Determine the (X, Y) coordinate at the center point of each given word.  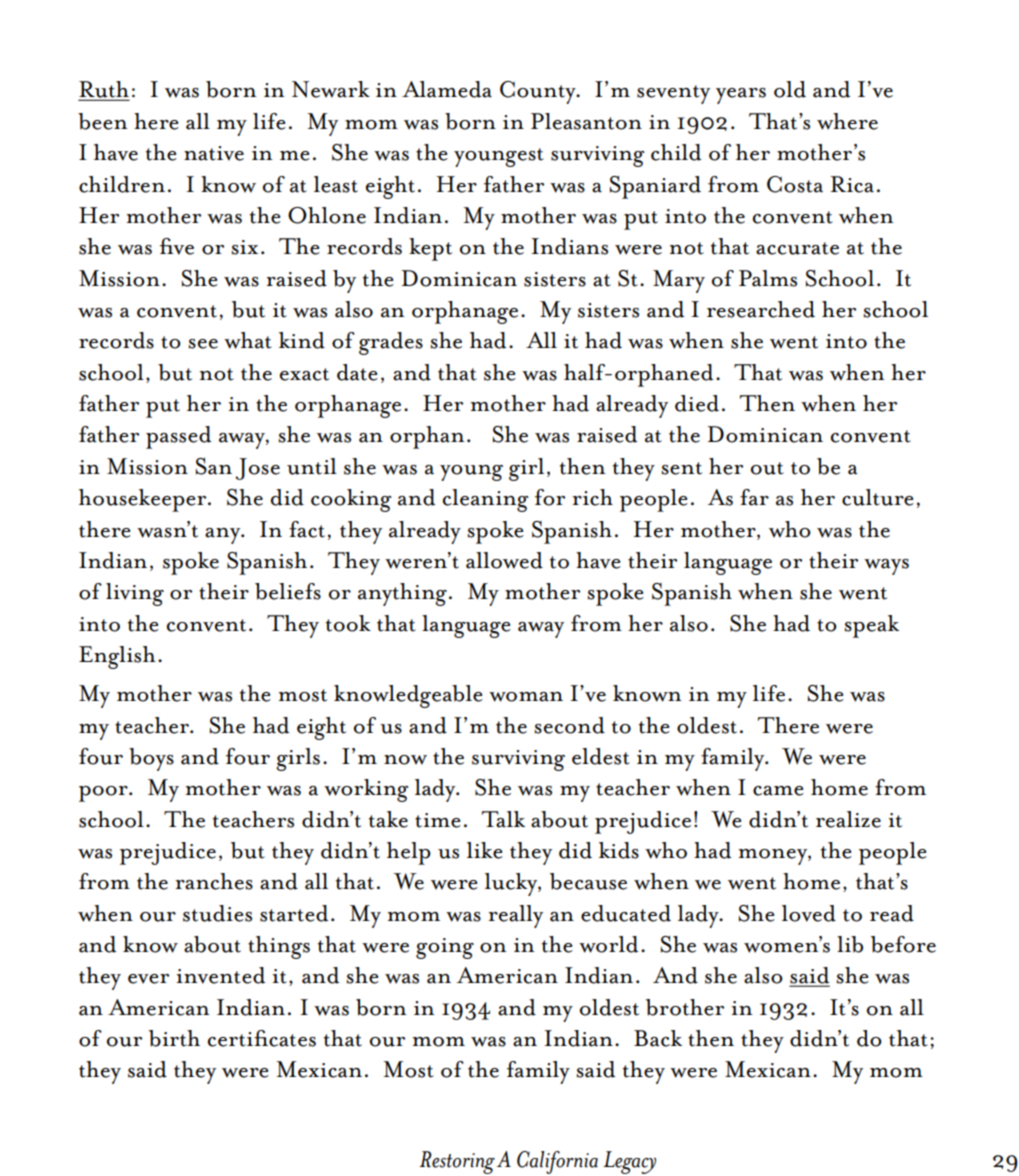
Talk (503, 819)
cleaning (486, 500)
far (754, 497)
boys (151, 759)
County (539, 92)
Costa (795, 184)
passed (179, 437)
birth (174, 1038)
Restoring (457, 1162)
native (214, 153)
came (778, 791)
